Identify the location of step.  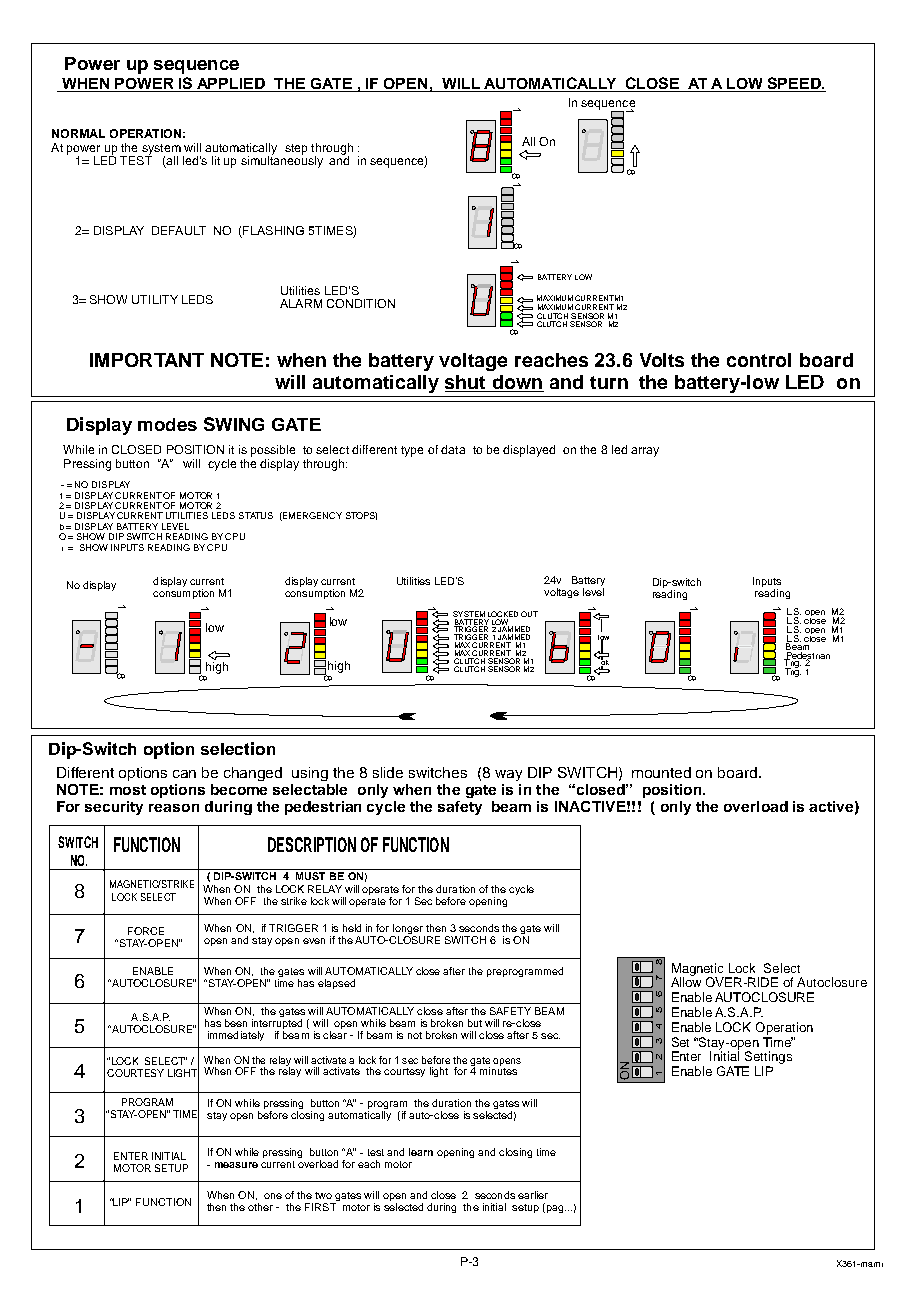
(296, 149).
